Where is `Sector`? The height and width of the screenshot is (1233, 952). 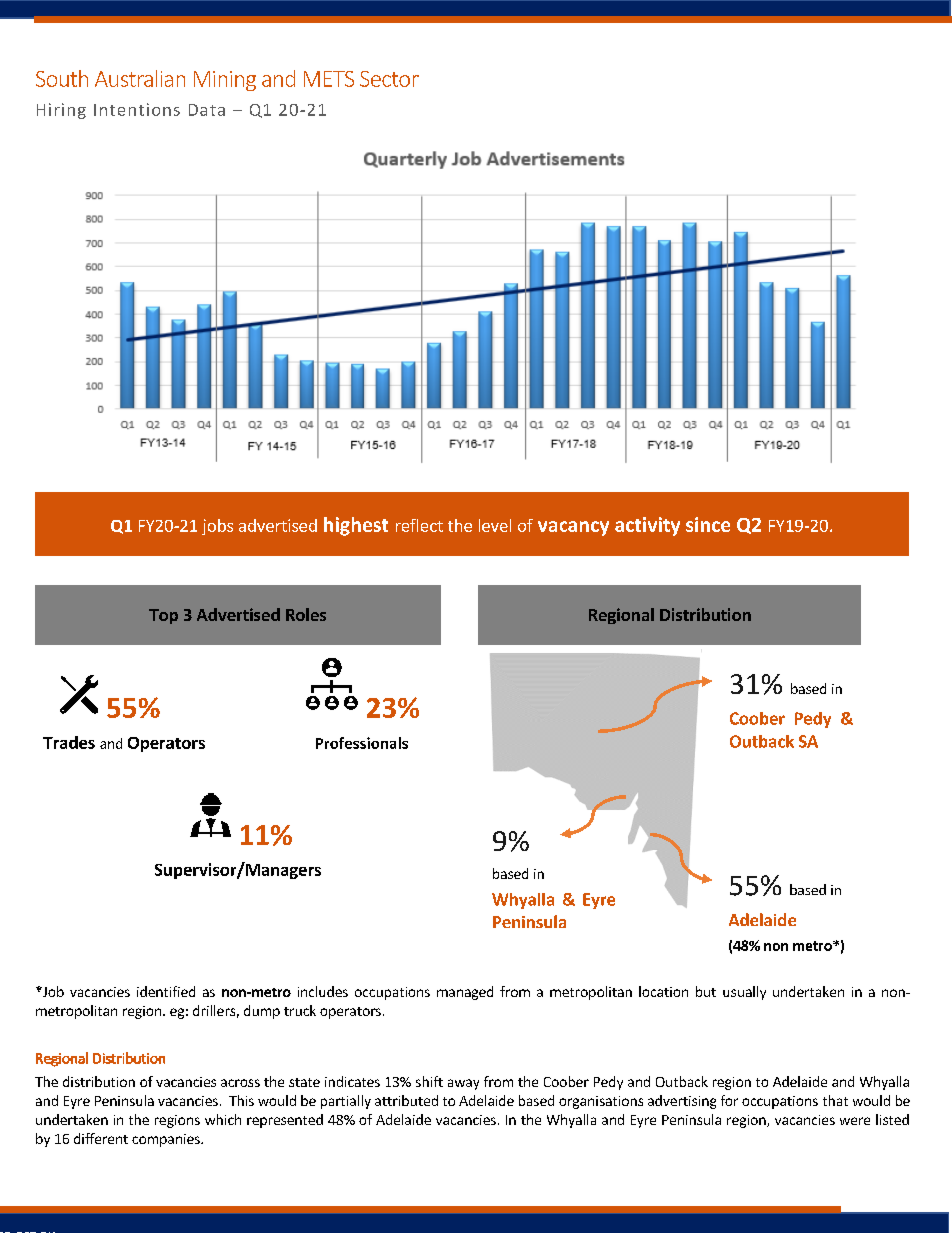
Sector is located at coordinates (389, 79).
